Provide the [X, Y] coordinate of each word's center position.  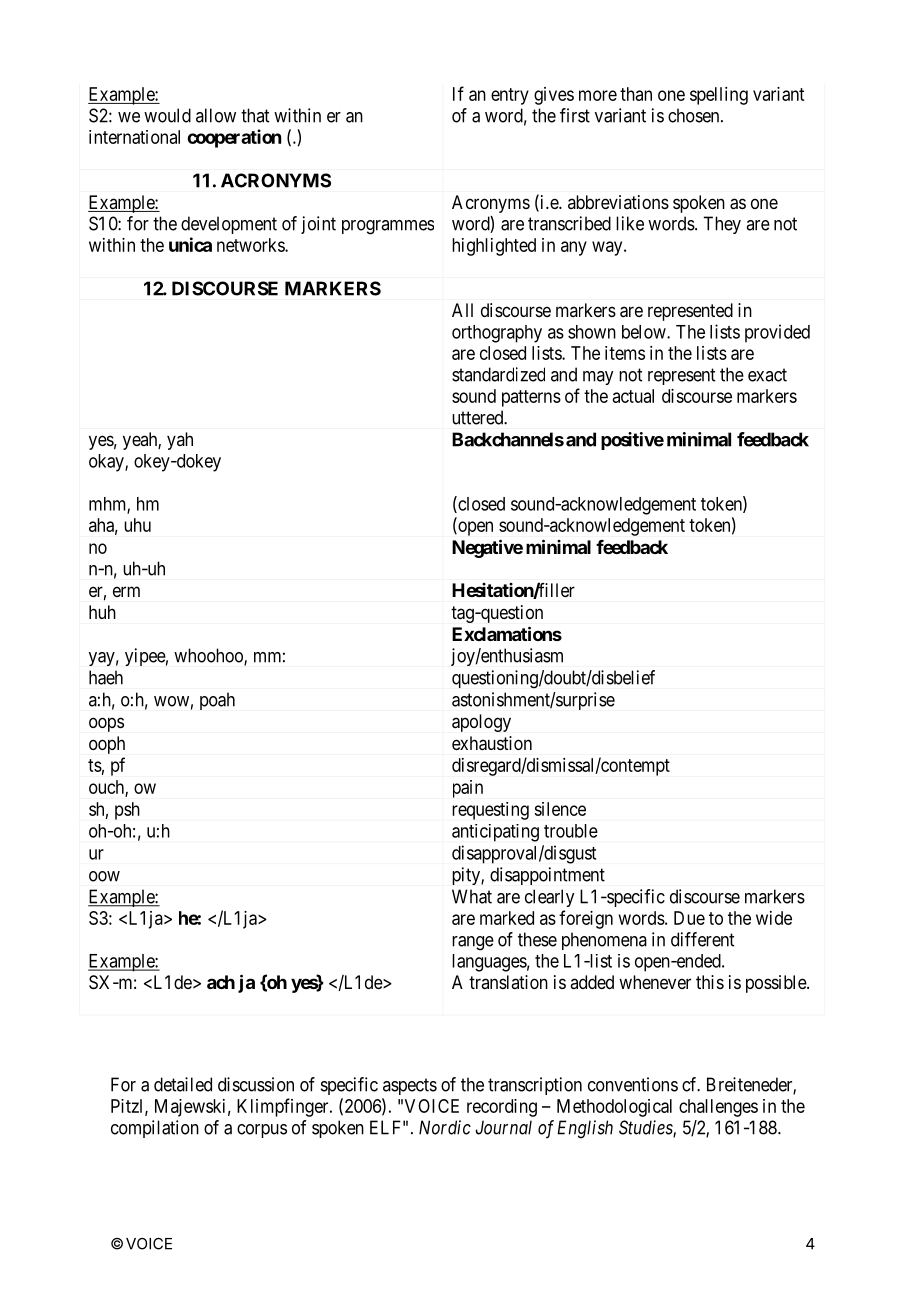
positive [632, 441]
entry [510, 96]
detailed [183, 1084]
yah [180, 441]
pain [468, 789]
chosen [695, 115]
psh [127, 811]
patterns [531, 398]
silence [560, 809]
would [167, 115]
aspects [410, 1086]
